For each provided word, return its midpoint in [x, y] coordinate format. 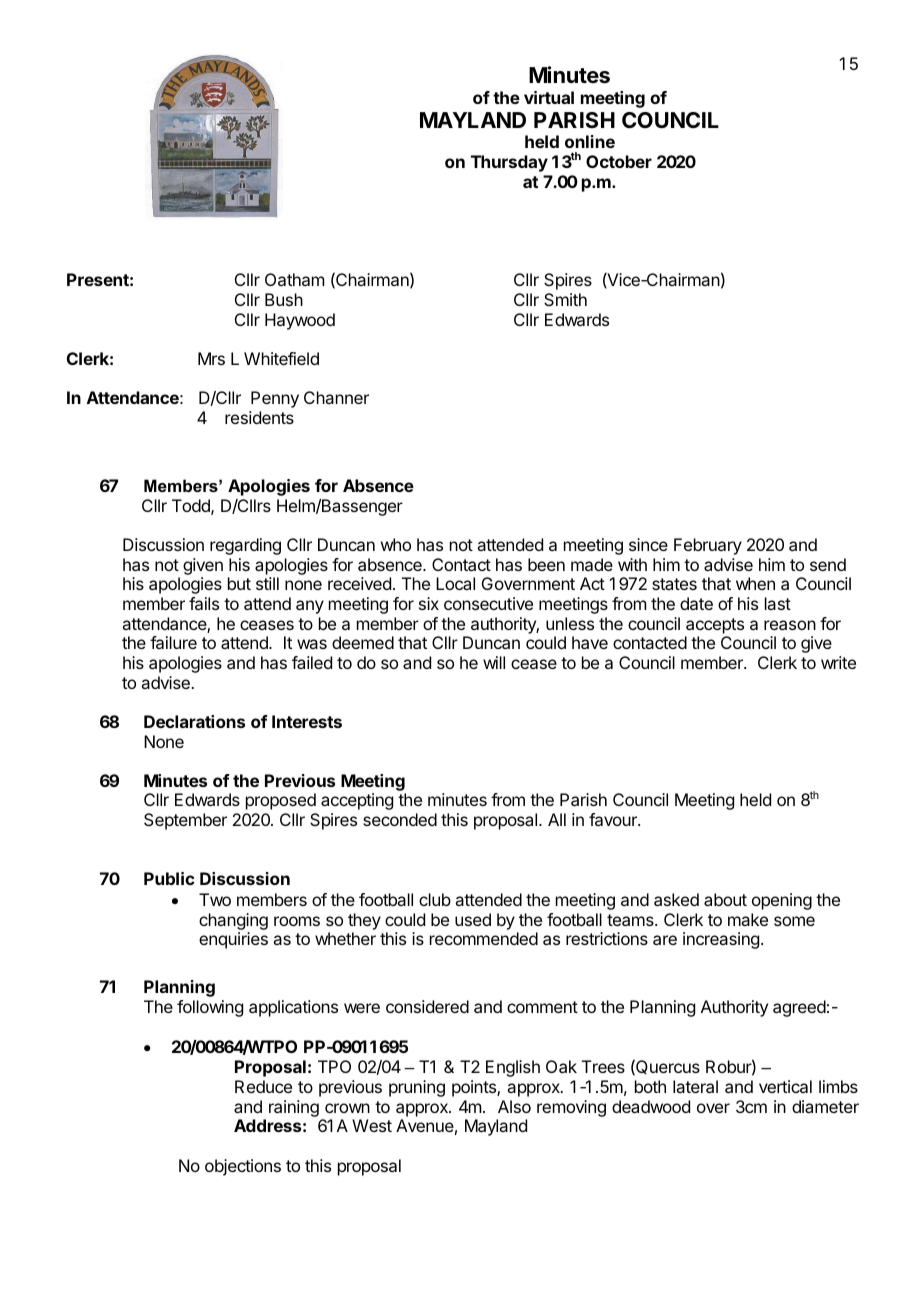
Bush [284, 299]
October [619, 161]
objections [243, 1167]
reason [790, 625]
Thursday [509, 163]
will [494, 662]
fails [204, 603]
